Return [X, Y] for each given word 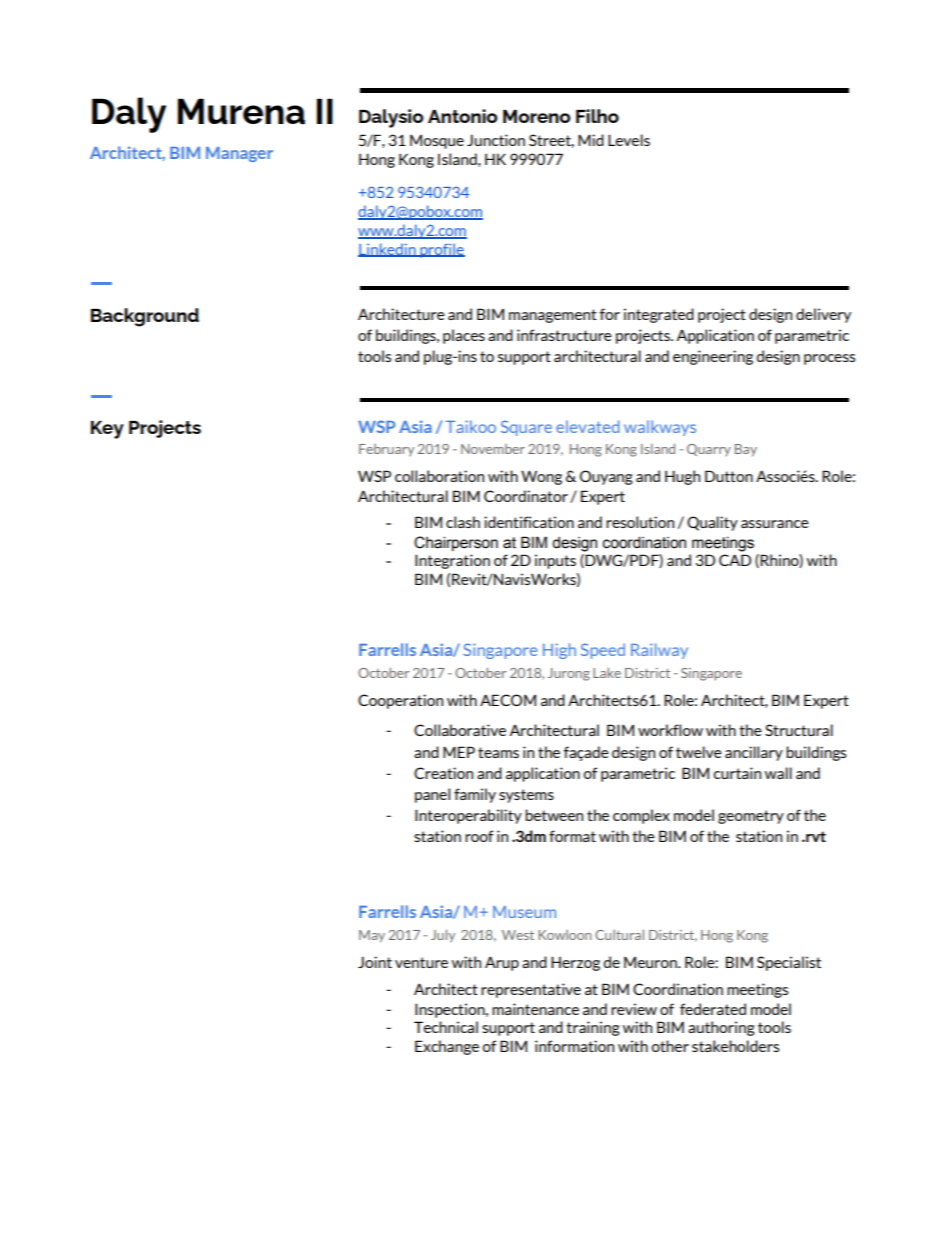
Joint [375, 962]
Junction [496, 140]
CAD [735, 560]
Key [107, 430]
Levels [629, 140]
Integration [452, 561]
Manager [239, 154]
